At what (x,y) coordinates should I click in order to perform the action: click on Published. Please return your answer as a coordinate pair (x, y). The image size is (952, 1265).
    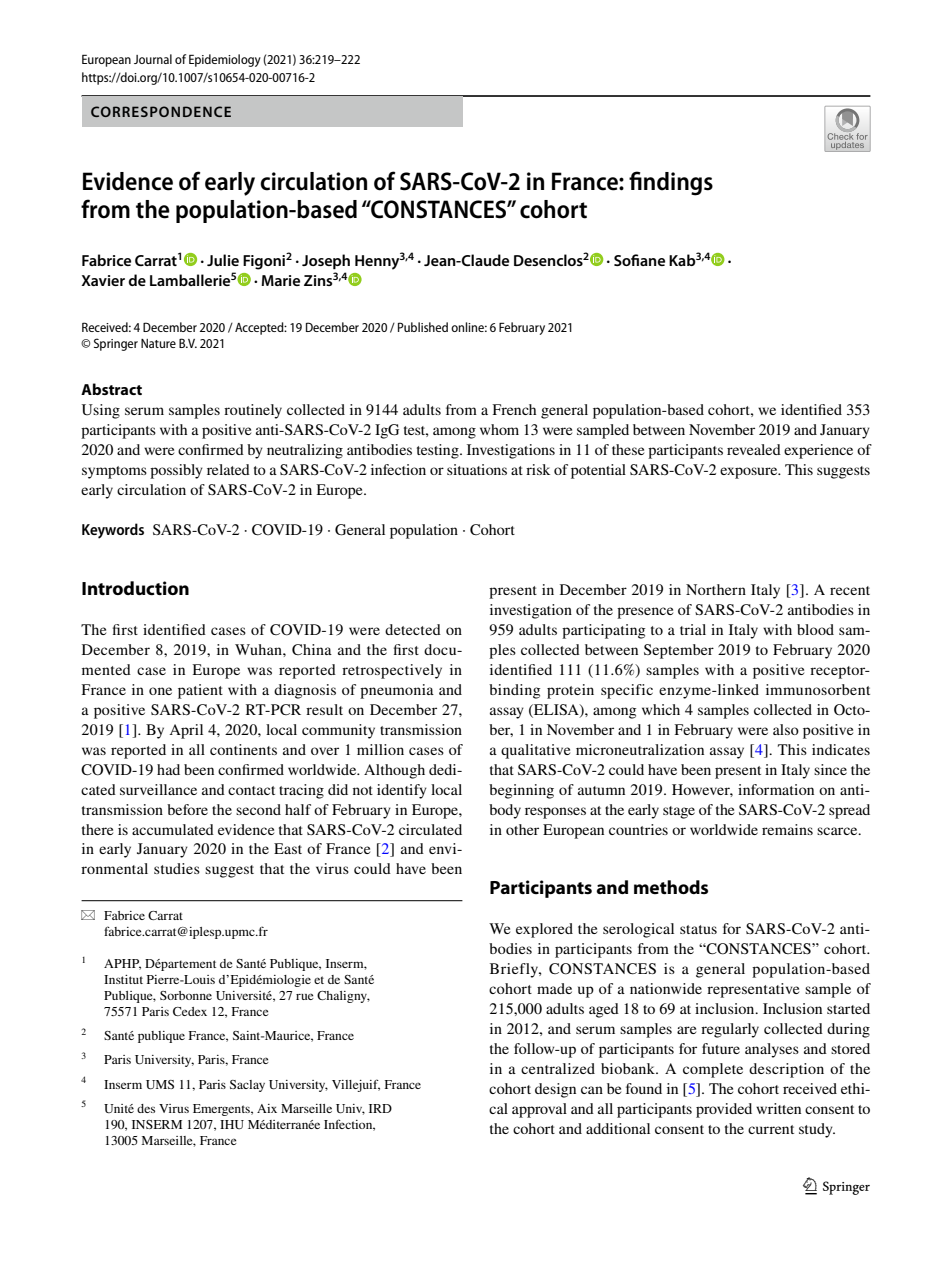
    Looking at the image, I should click on (423, 327).
